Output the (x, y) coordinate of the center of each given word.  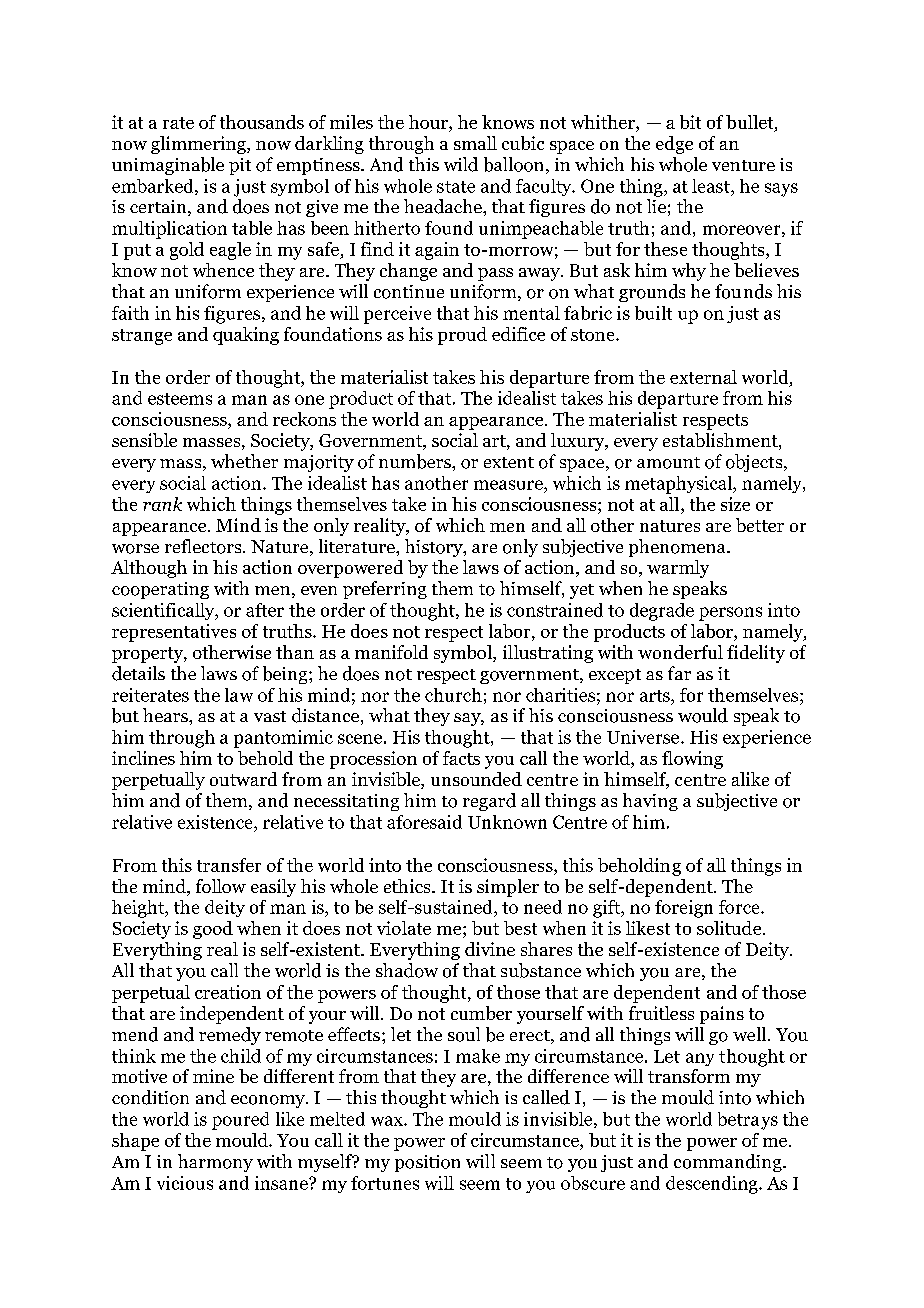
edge (674, 145)
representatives (174, 633)
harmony (215, 1163)
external (703, 377)
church (453, 695)
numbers (416, 461)
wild (461, 164)
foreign (684, 909)
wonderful (680, 652)
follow (221, 886)
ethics (408, 886)
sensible (144, 440)
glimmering (199, 145)
